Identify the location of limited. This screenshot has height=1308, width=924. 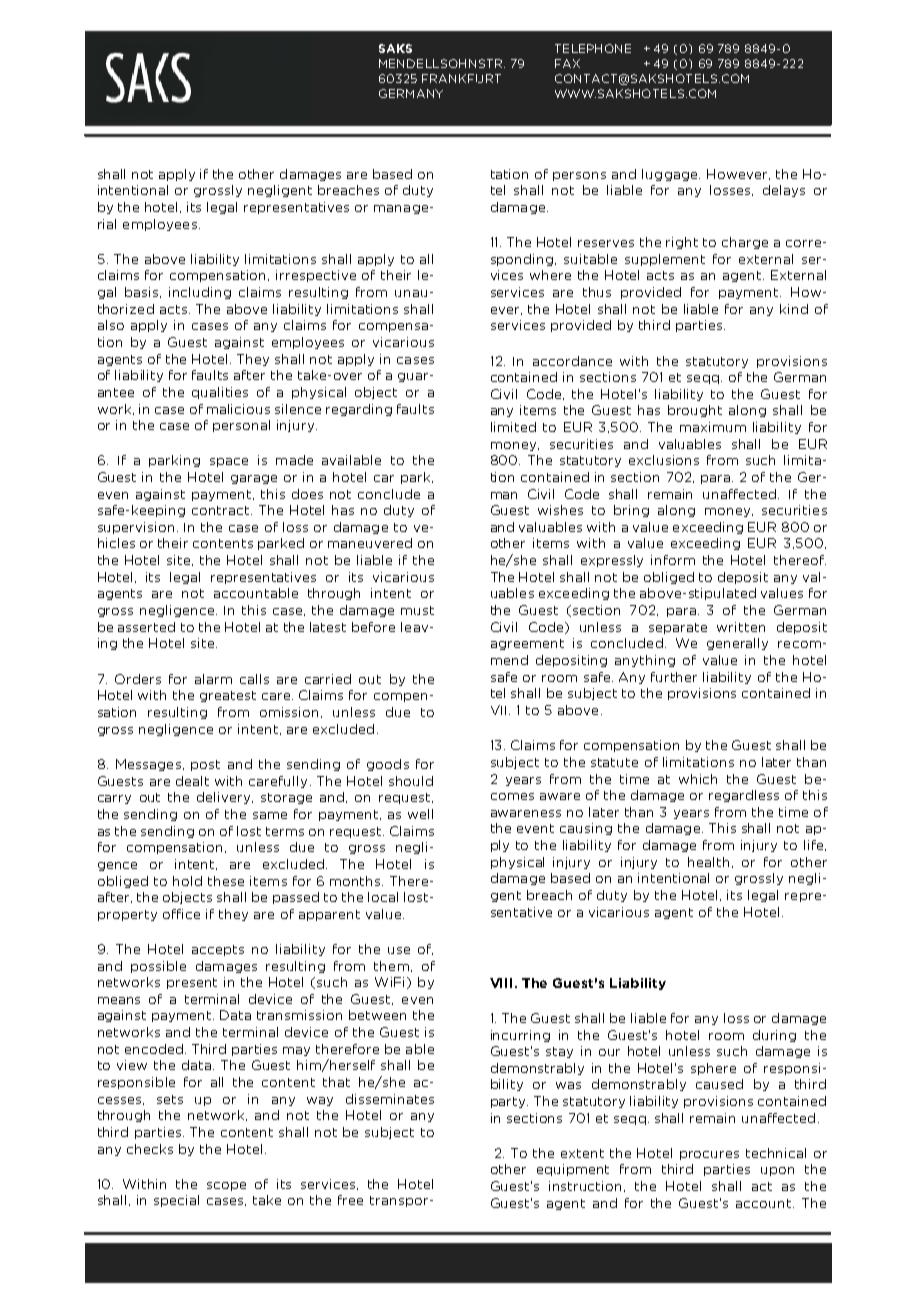
(513, 427).
